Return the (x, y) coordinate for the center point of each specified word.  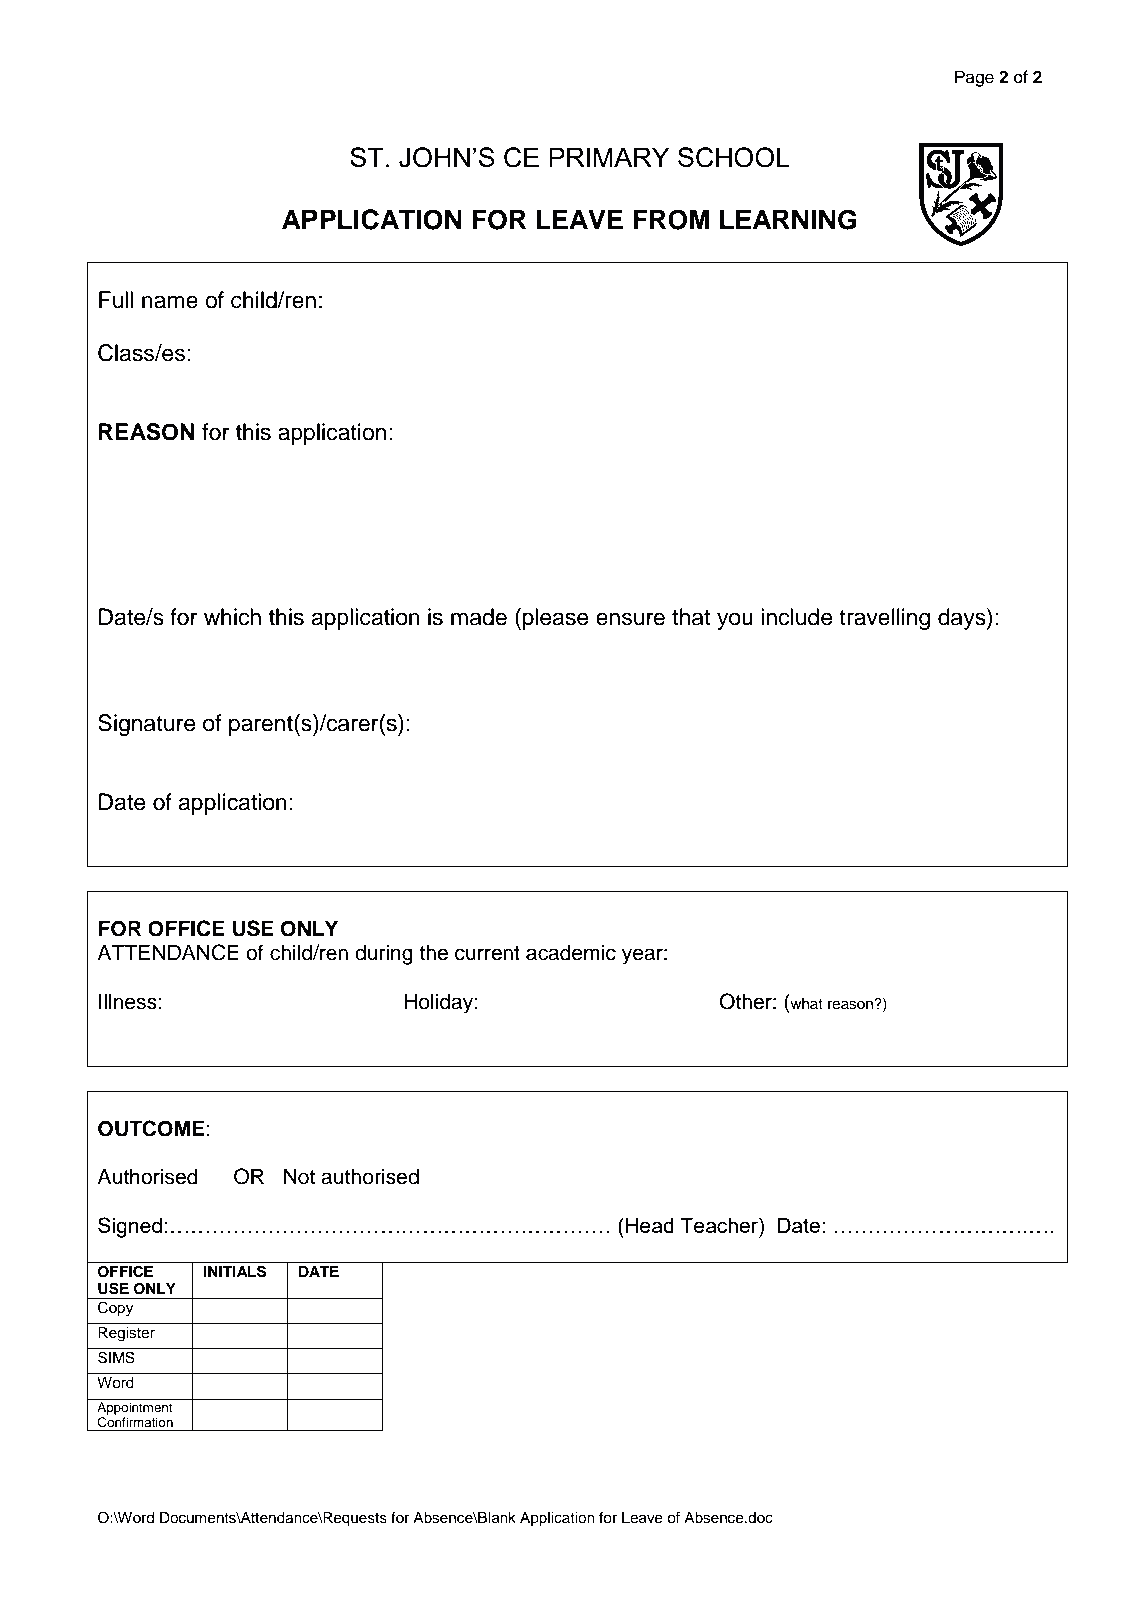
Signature (147, 725)
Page (974, 78)
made (479, 617)
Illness (128, 1001)
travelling (884, 619)
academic (571, 953)
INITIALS (235, 1271)
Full (116, 300)
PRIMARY (609, 157)
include (797, 617)
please (556, 619)
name (170, 302)
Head (650, 1225)
